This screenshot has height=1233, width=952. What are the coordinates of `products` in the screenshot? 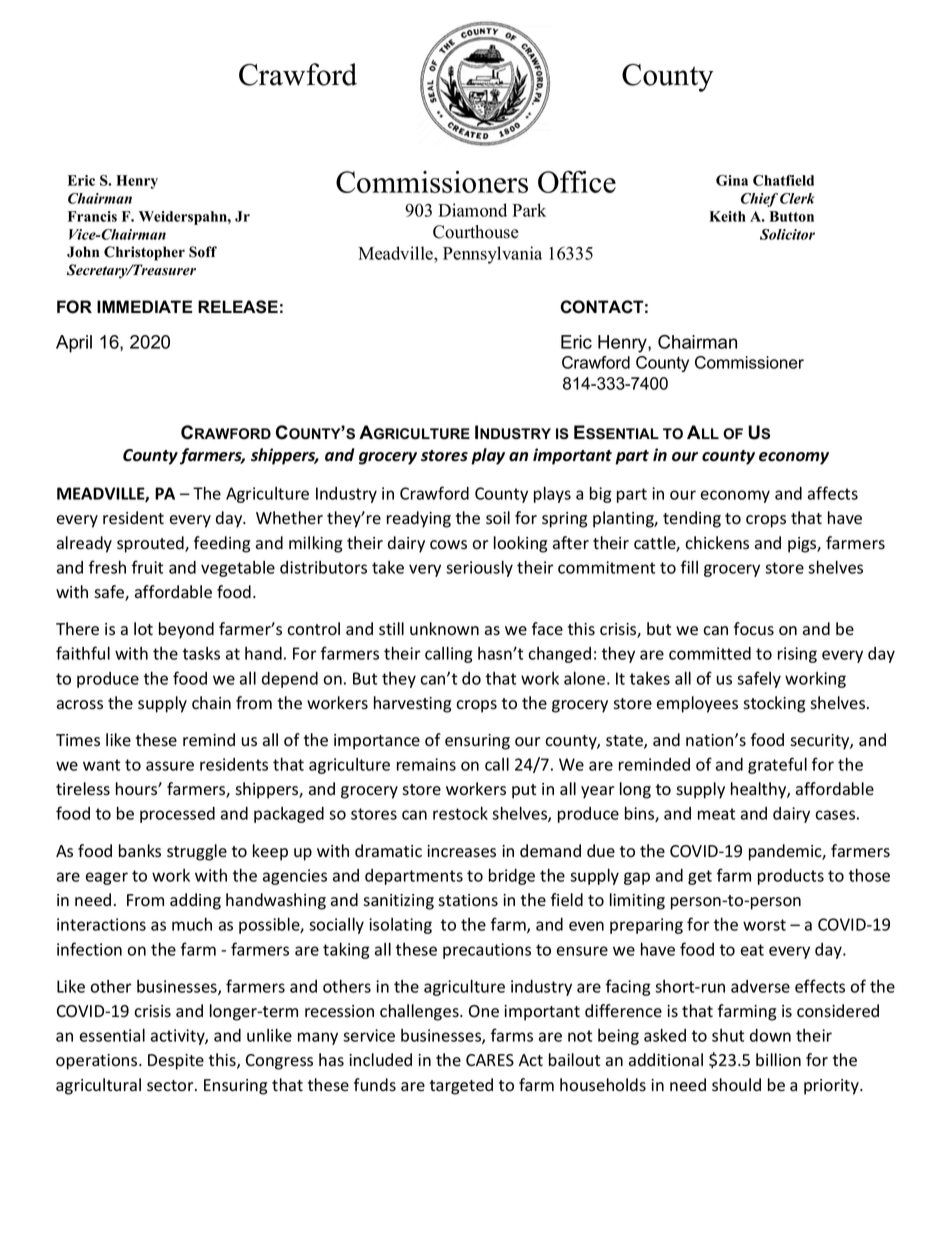 It's located at (791, 877).
